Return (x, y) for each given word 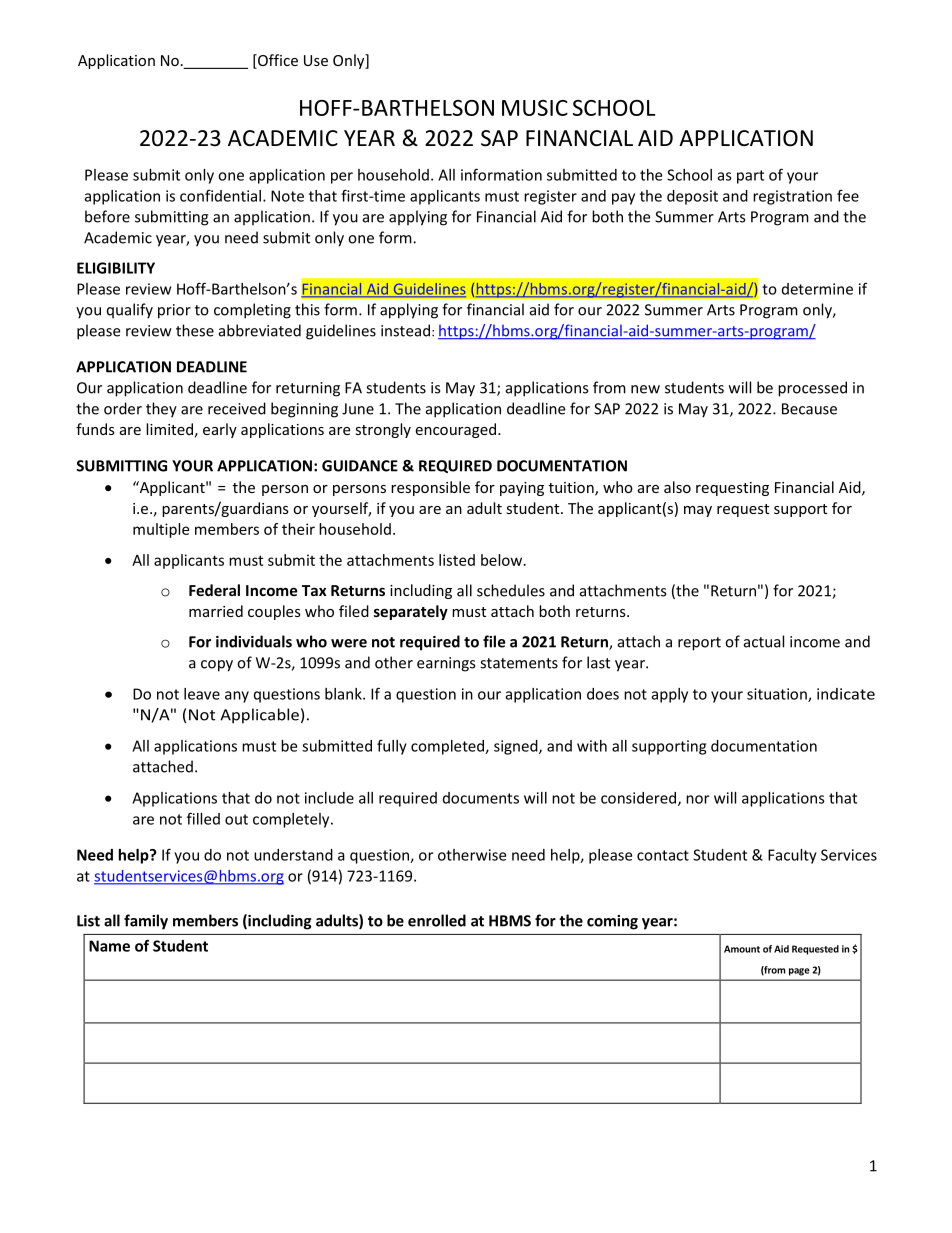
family (146, 922)
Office (277, 61)
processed (812, 389)
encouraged (455, 430)
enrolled (437, 920)
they (161, 410)
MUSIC (535, 108)
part (750, 177)
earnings (446, 664)
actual (764, 641)
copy (217, 666)
